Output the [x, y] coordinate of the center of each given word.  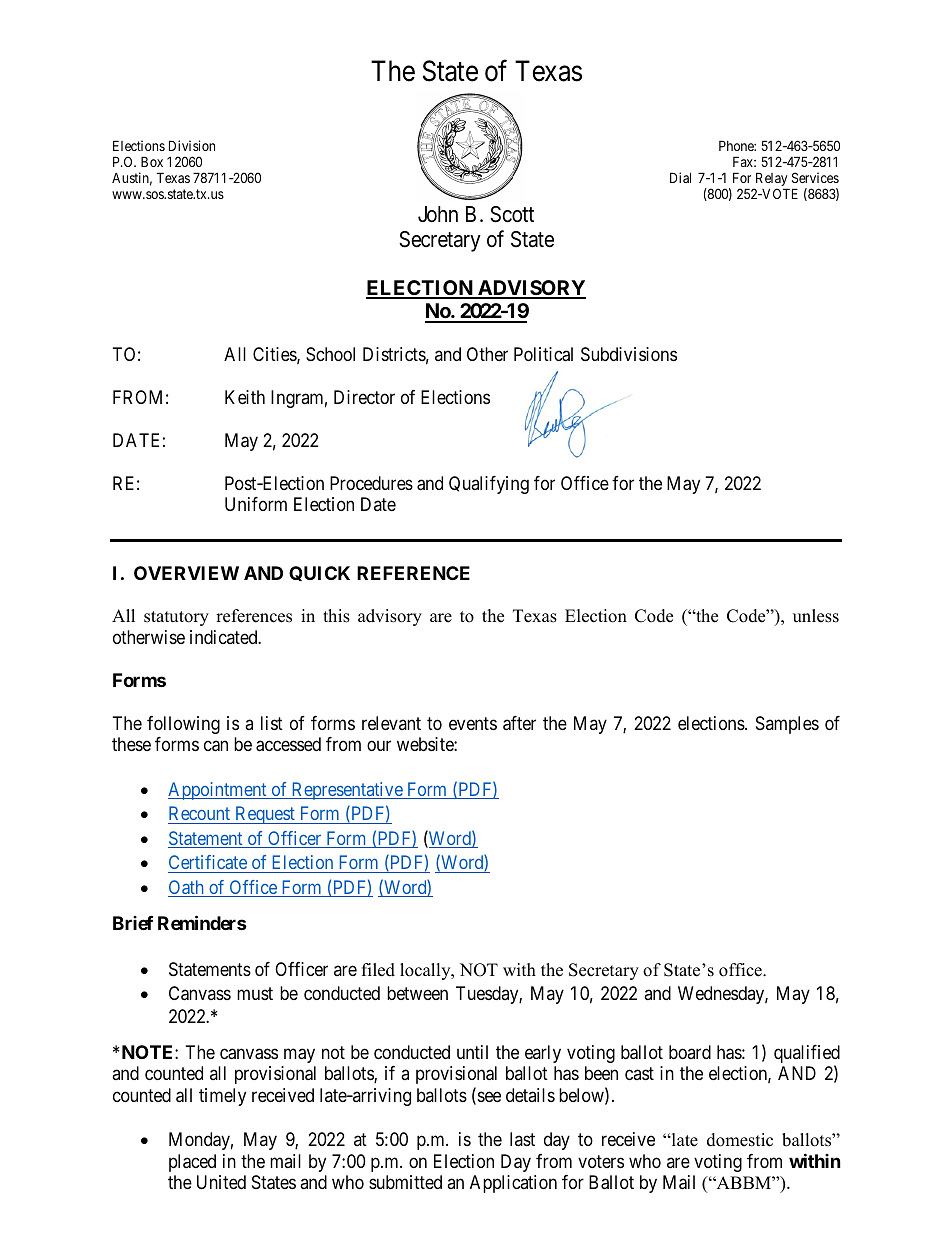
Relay [771, 180]
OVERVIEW [186, 573]
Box [152, 161]
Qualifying [489, 485]
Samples [787, 725]
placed [192, 1163]
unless [816, 616]
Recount [199, 813]
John [438, 214]
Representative [346, 791]
